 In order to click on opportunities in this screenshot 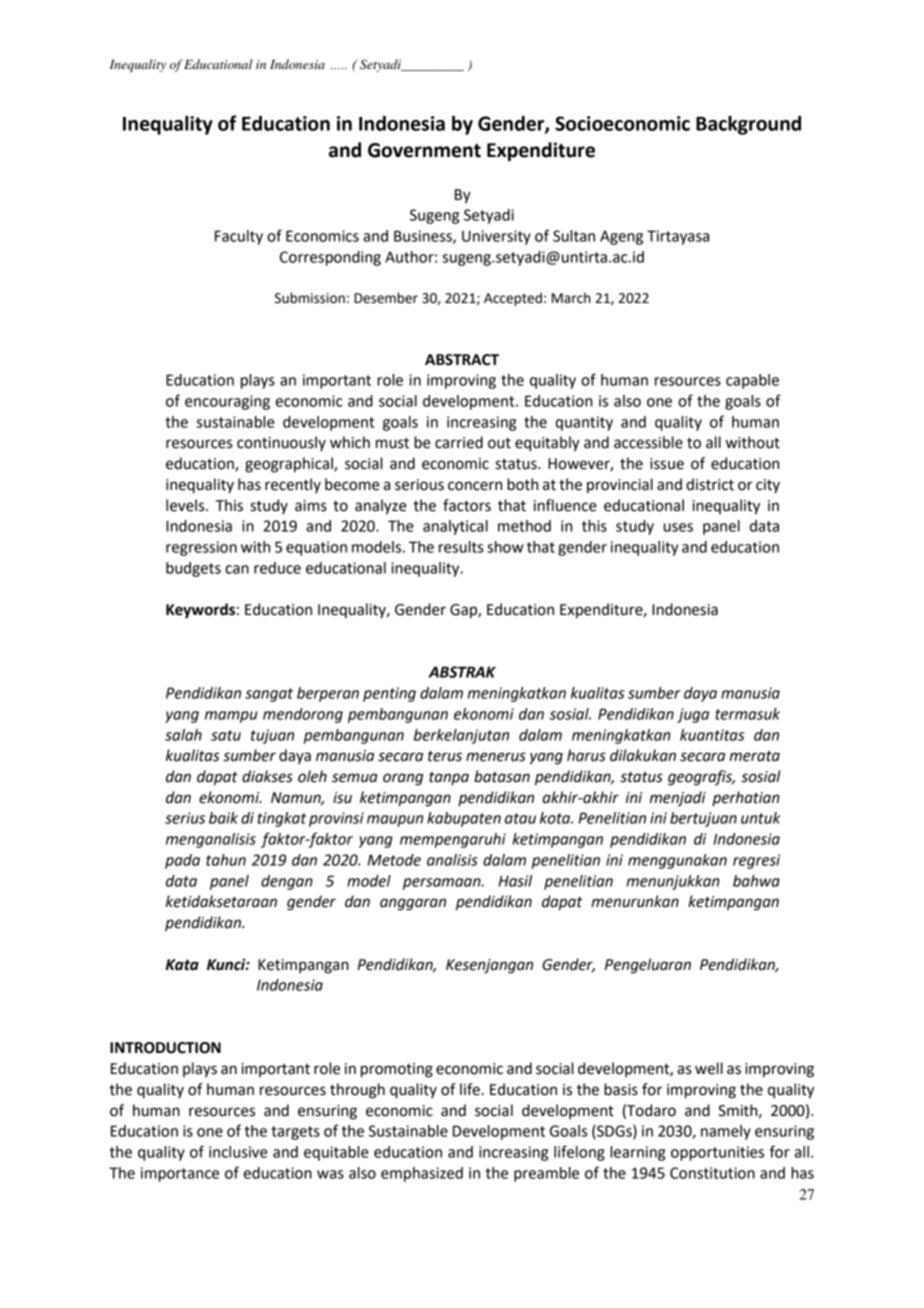, I will do `click(717, 1153)`.
